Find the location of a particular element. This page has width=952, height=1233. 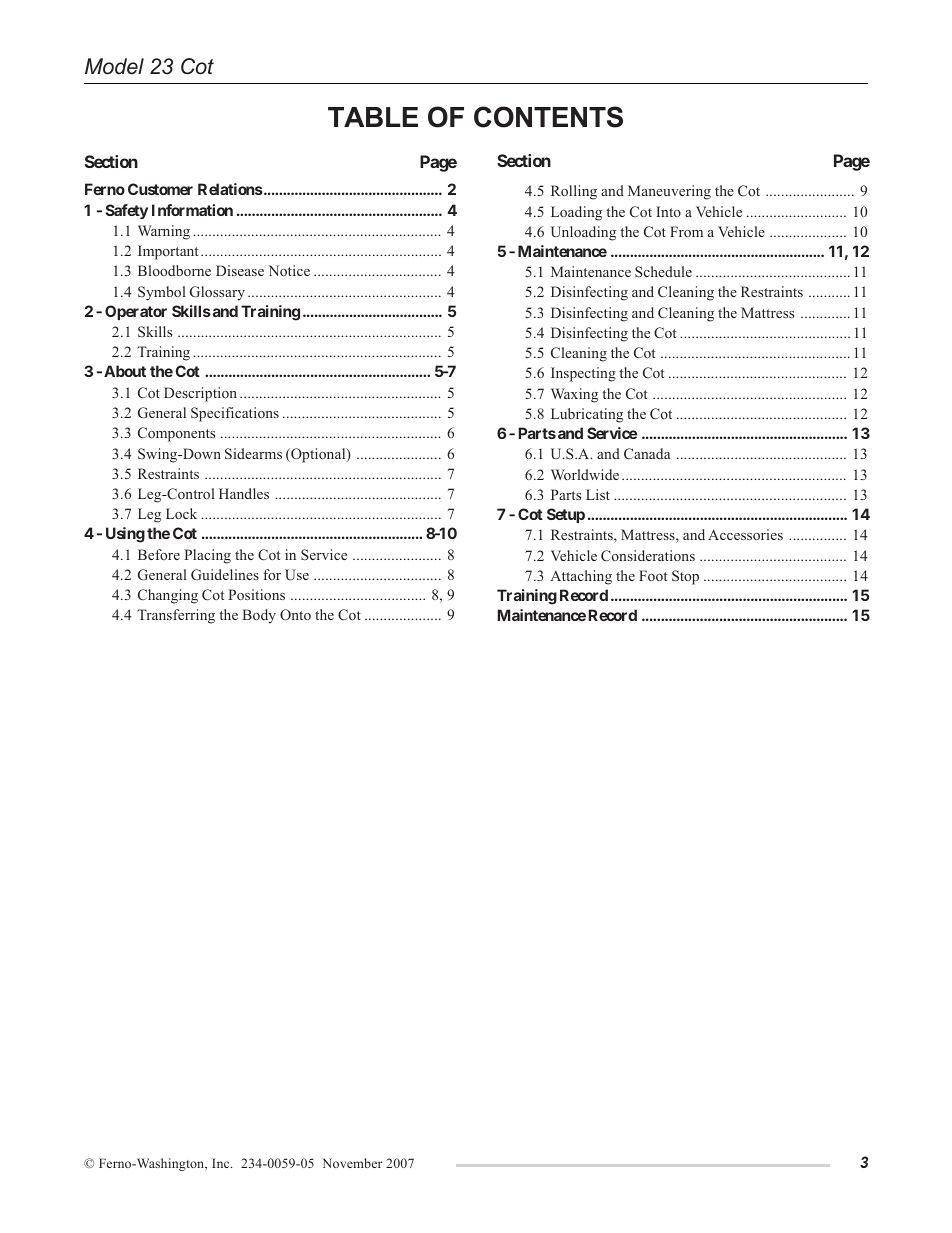

TABLE is located at coordinates (373, 117).
